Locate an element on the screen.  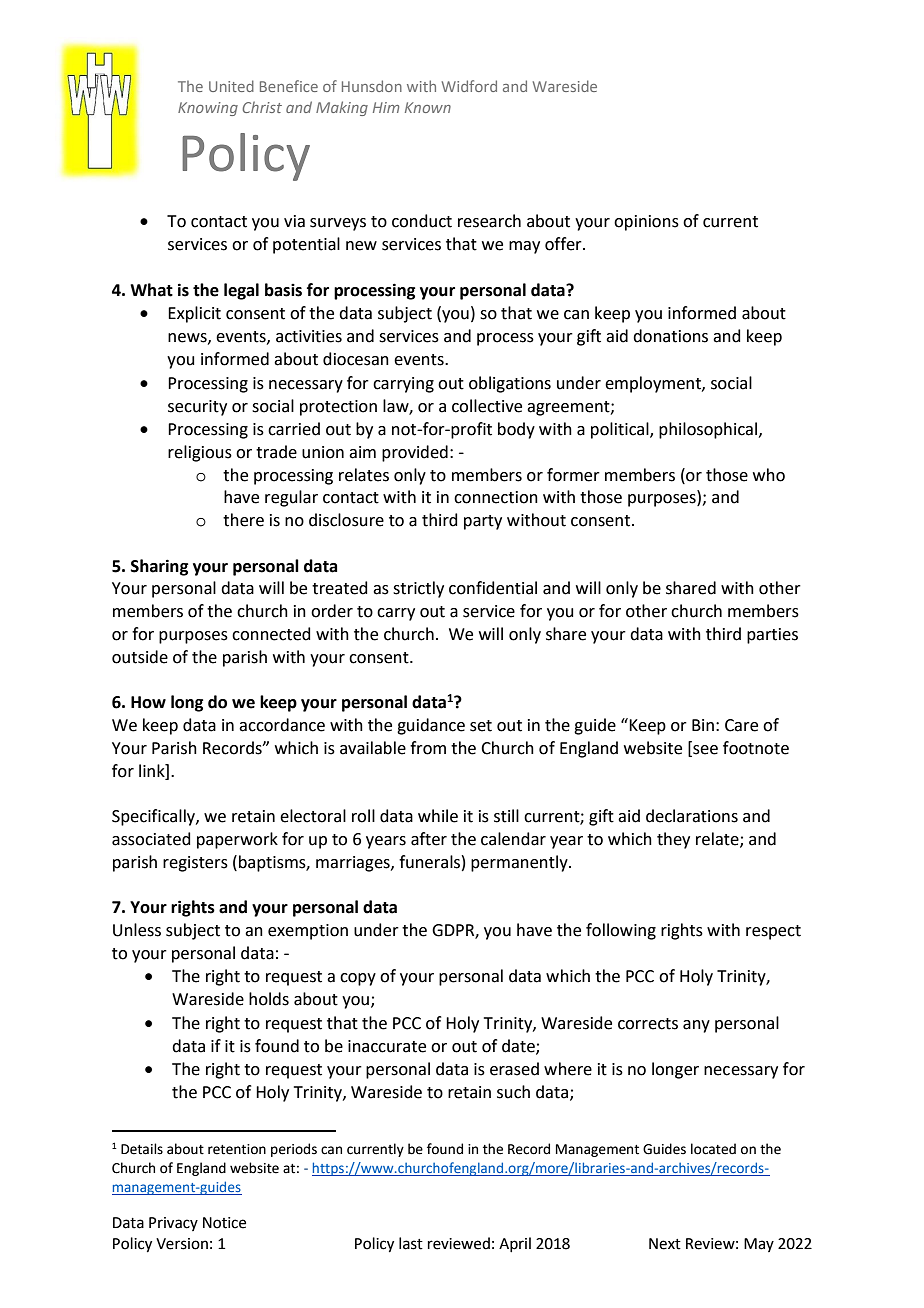
Known is located at coordinates (428, 107).
